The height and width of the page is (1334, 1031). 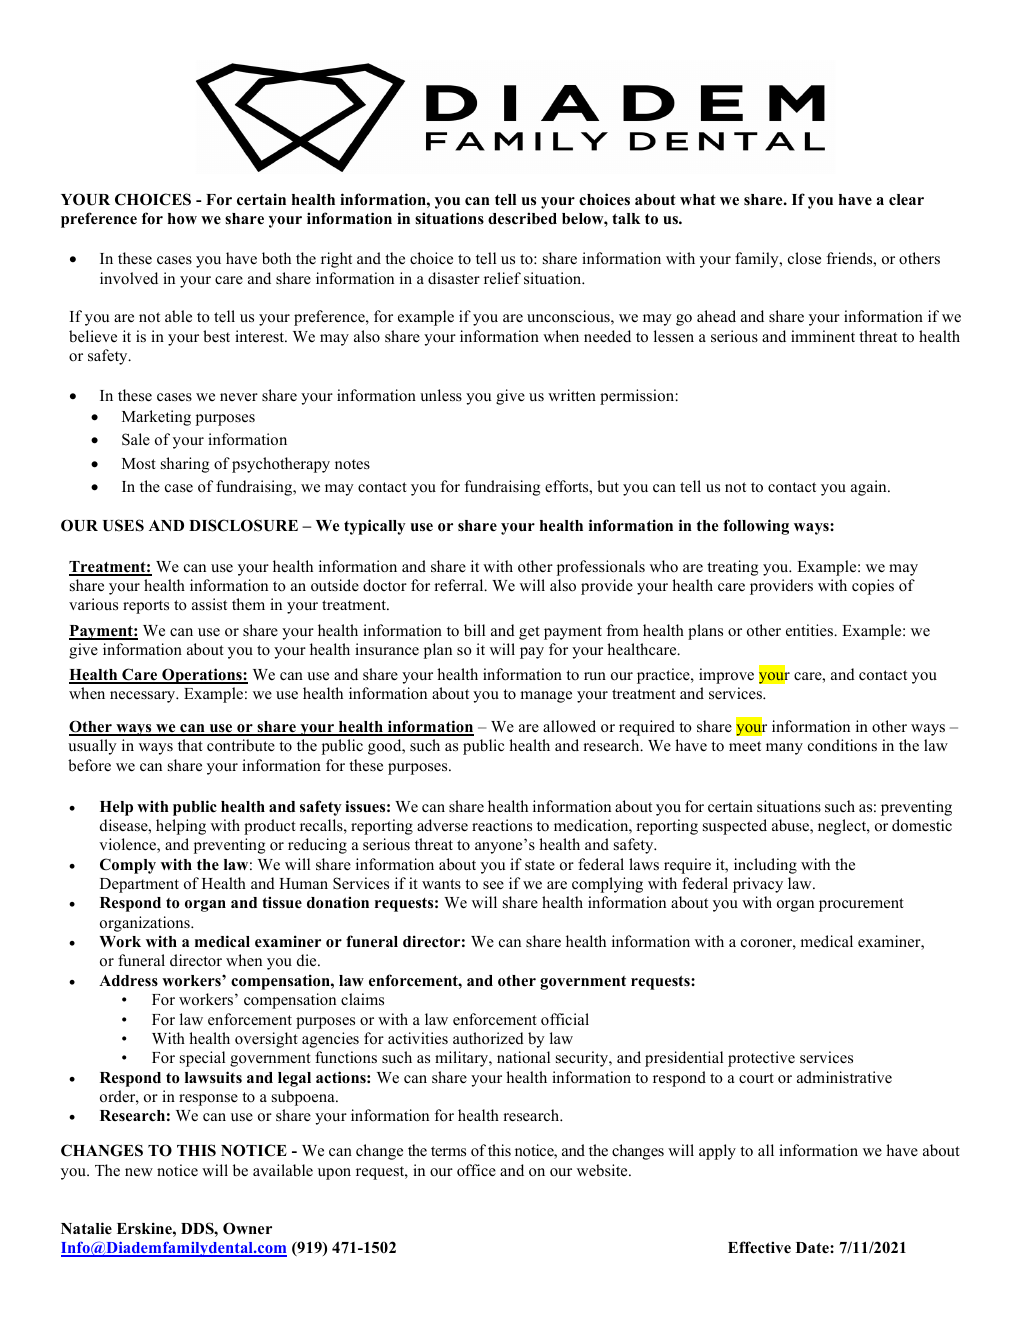 I want to click on sharing, so click(x=185, y=465).
